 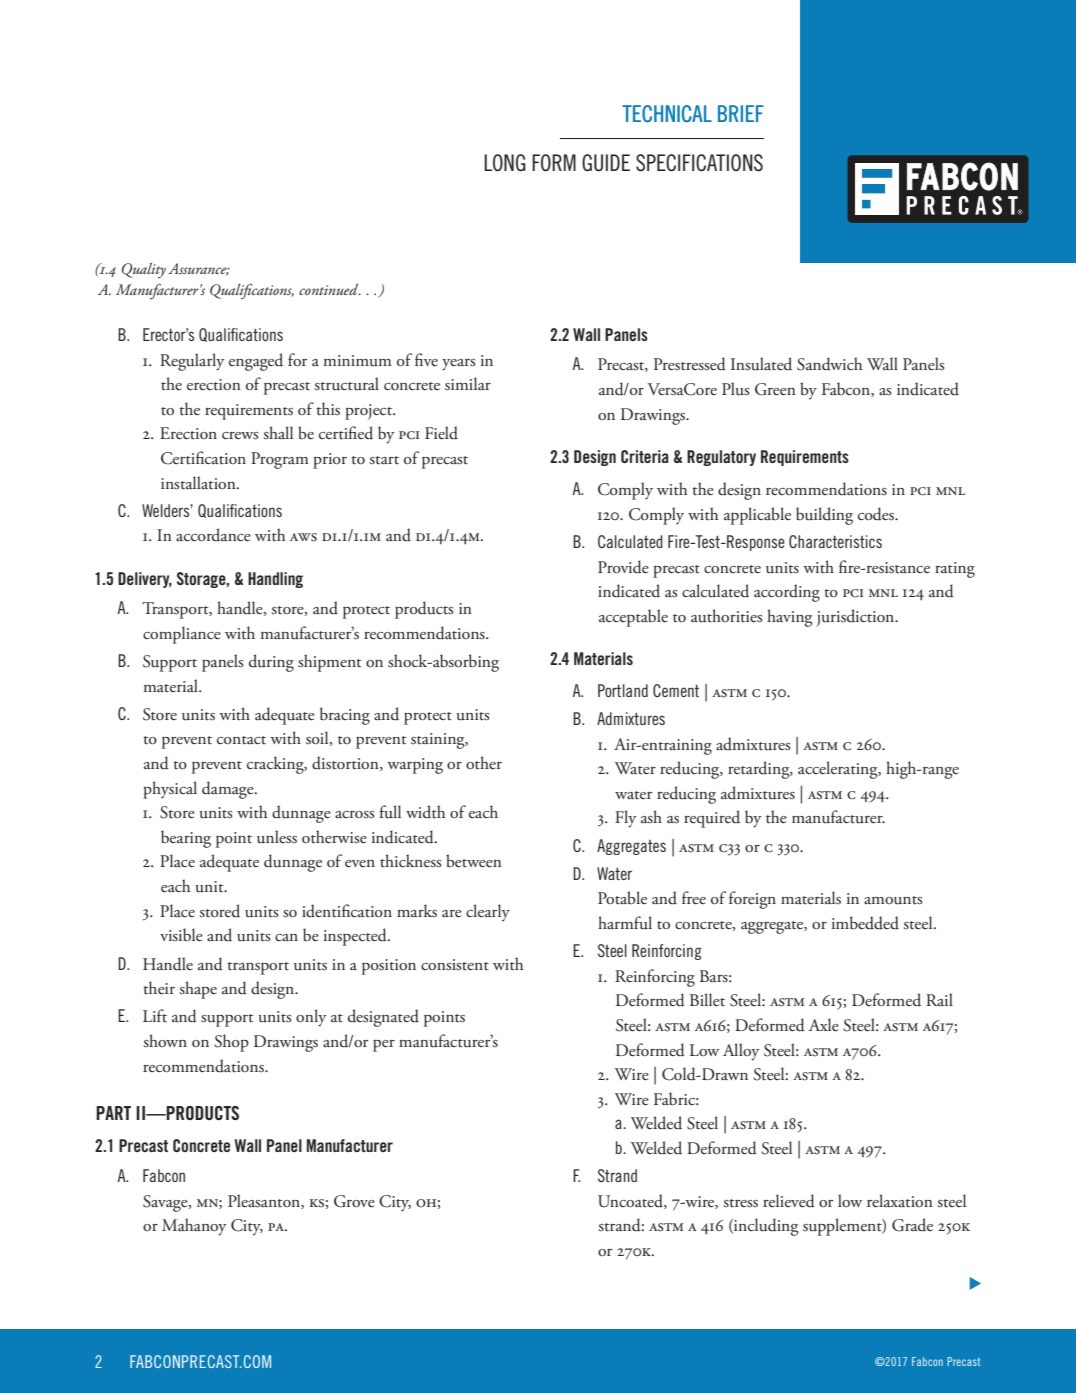 What do you see at coordinates (505, 163) in the screenshot?
I see `LONG` at bounding box center [505, 163].
